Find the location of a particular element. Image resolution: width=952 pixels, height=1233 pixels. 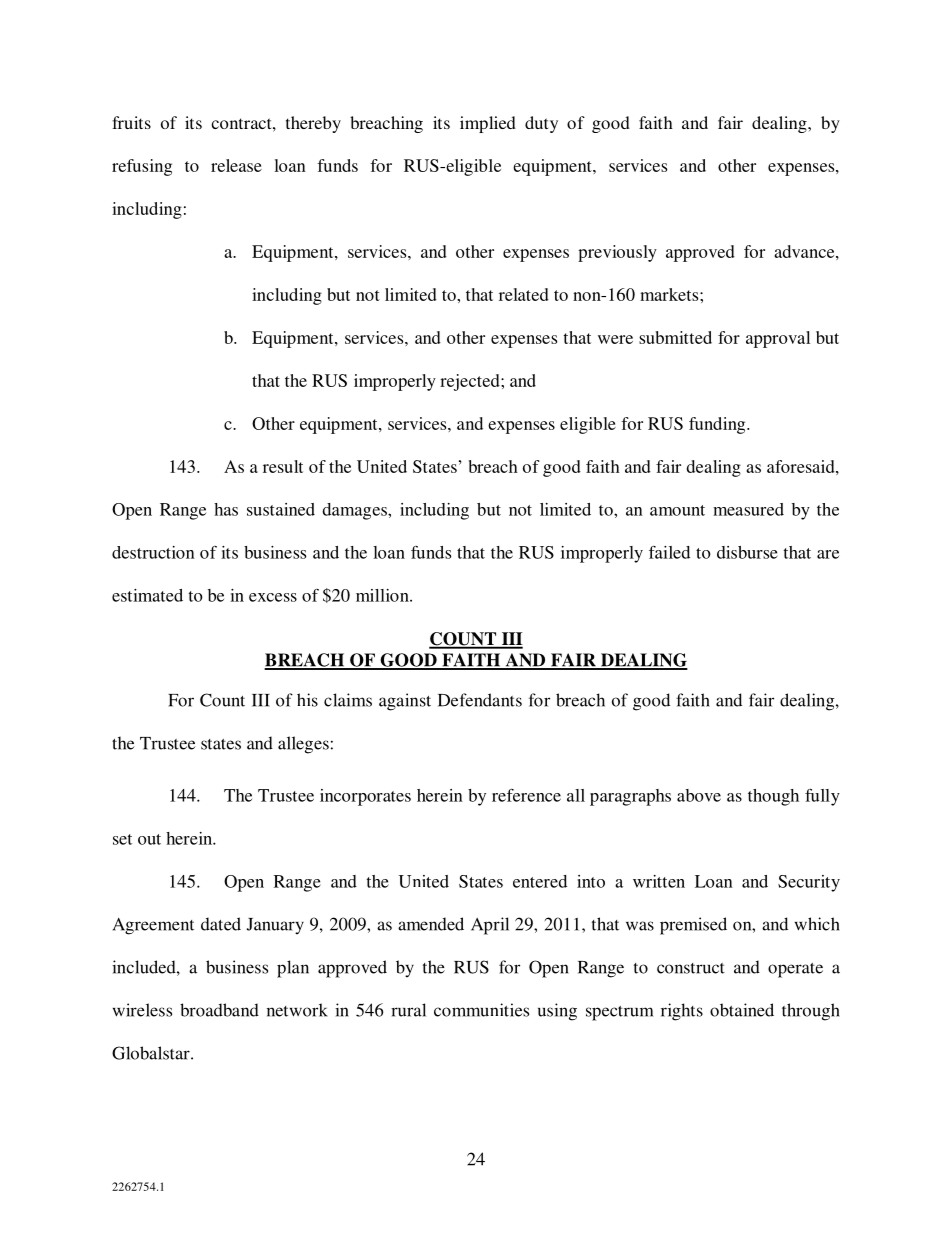

damages is located at coordinates (355, 511).
